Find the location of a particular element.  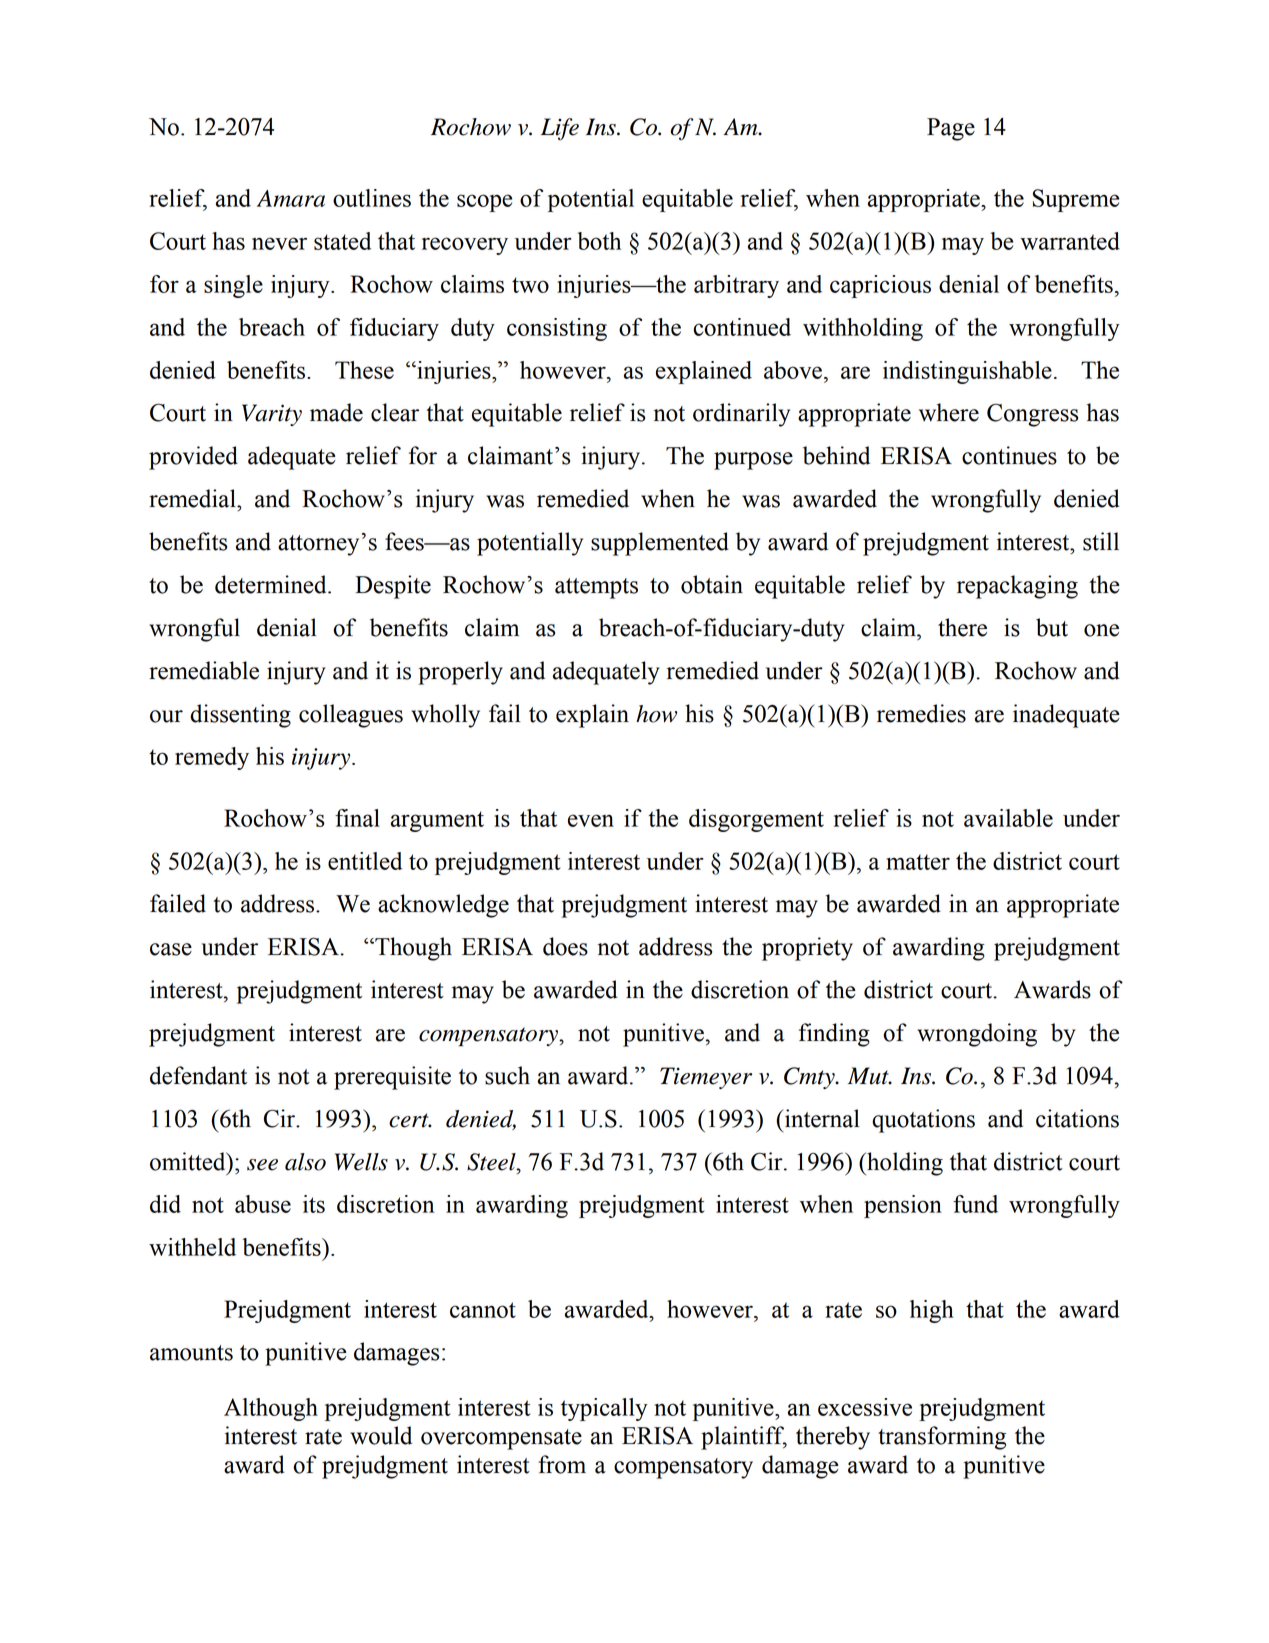

transforming is located at coordinates (942, 1438).
